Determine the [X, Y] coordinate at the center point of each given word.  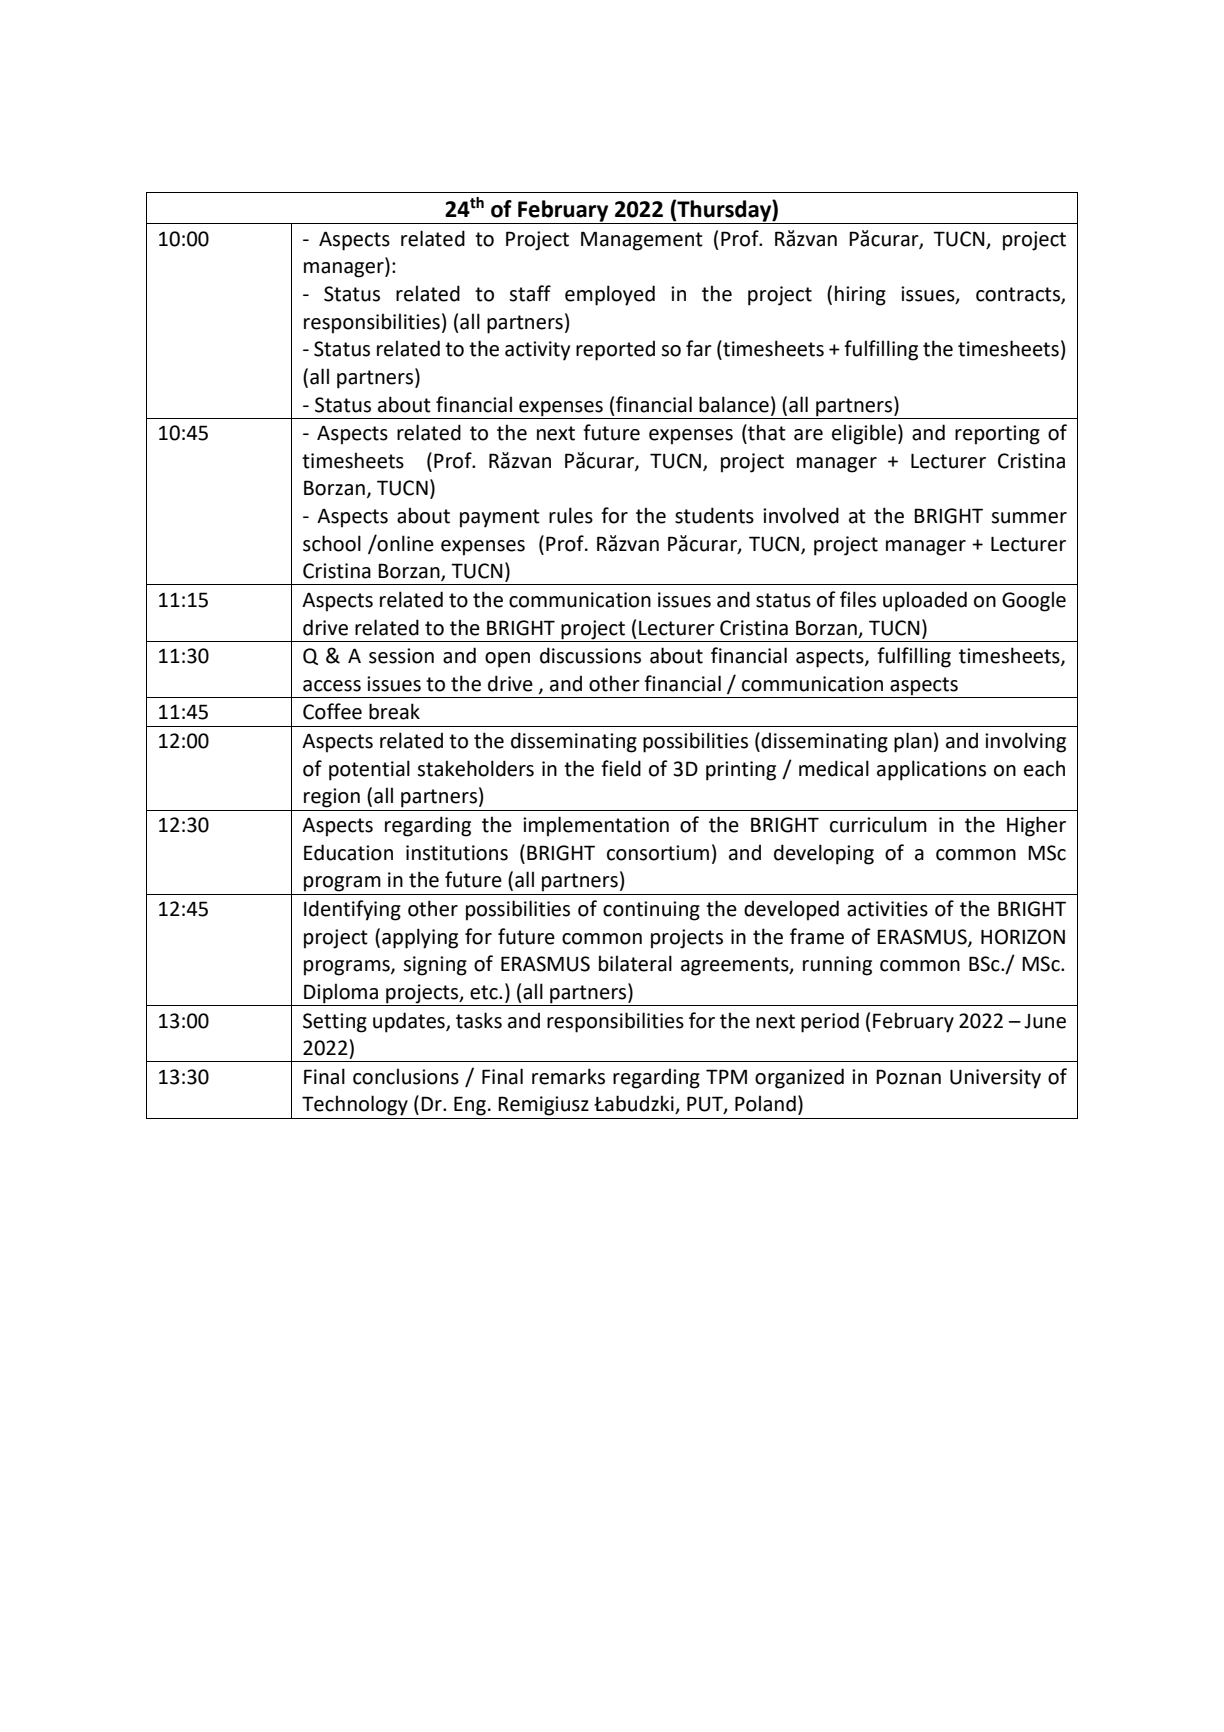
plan [913, 742]
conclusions [406, 1076]
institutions [457, 853]
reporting [997, 435]
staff [530, 293]
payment [500, 518]
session [401, 656]
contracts [1019, 295]
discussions [590, 655]
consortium [658, 853]
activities [887, 909]
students [714, 515]
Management [642, 241]
